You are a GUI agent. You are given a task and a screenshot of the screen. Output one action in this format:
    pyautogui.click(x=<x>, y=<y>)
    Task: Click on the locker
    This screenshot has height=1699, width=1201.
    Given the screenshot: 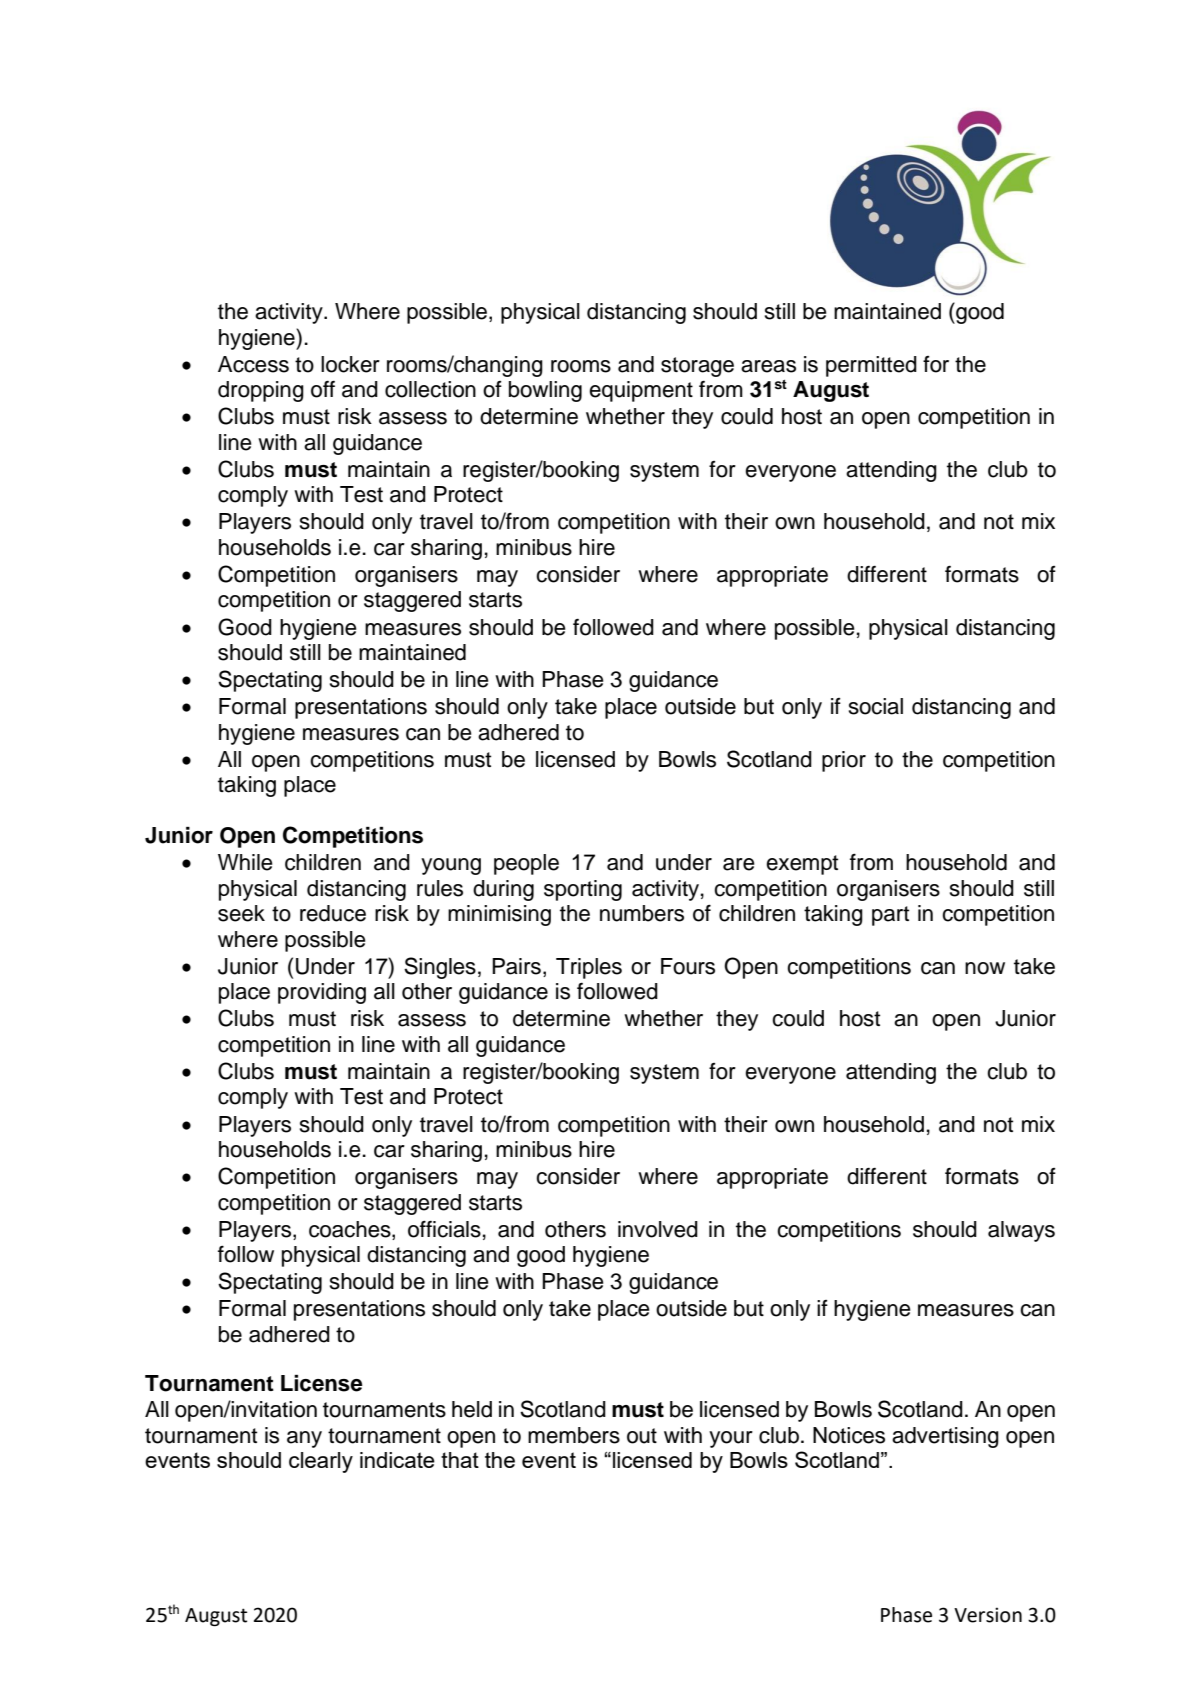 What is the action you would take?
    pyautogui.click(x=350, y=364)
